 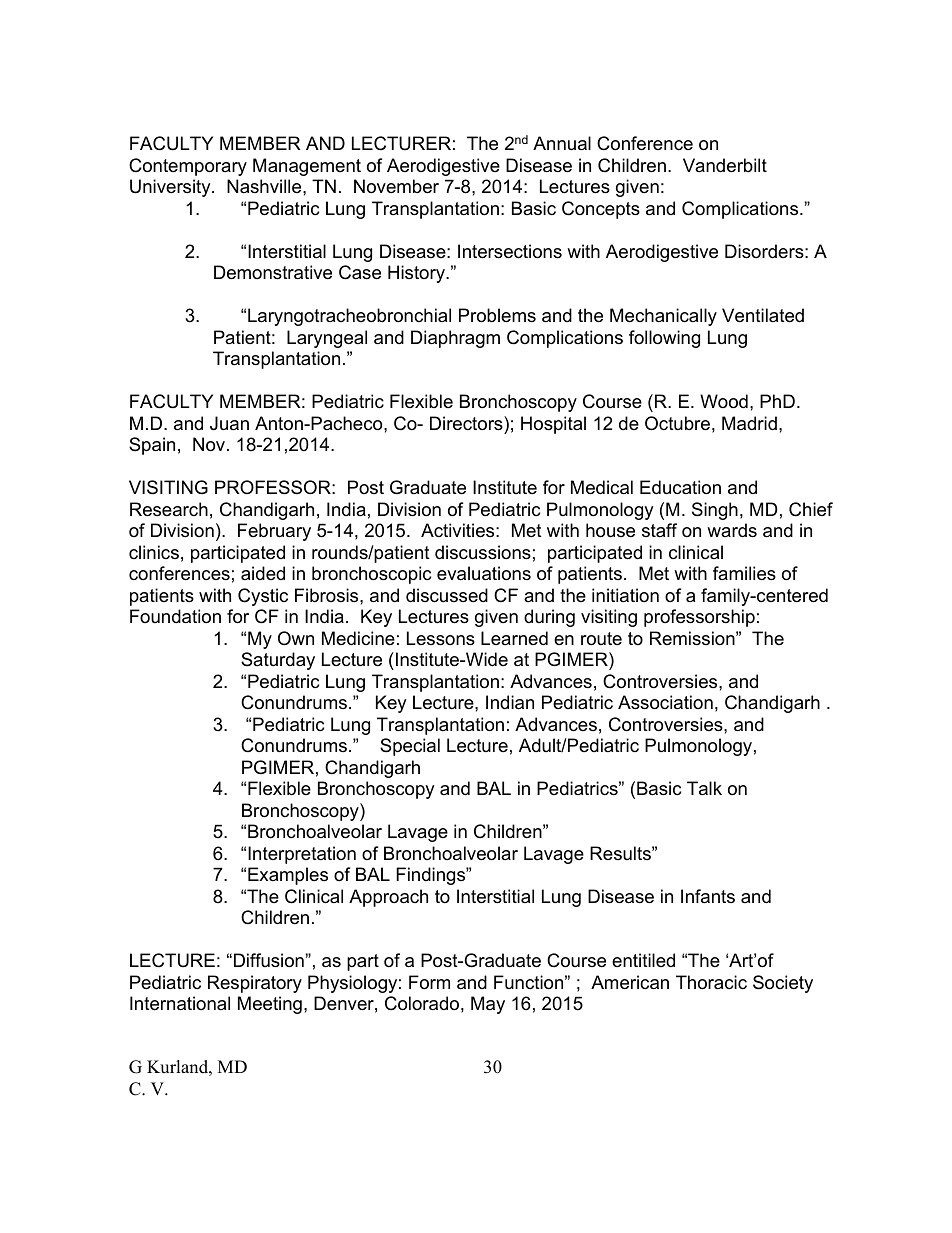 What do you see at coordinates (724, 401) in the page?
I see `Wood` at bounding box center [724, 401].
